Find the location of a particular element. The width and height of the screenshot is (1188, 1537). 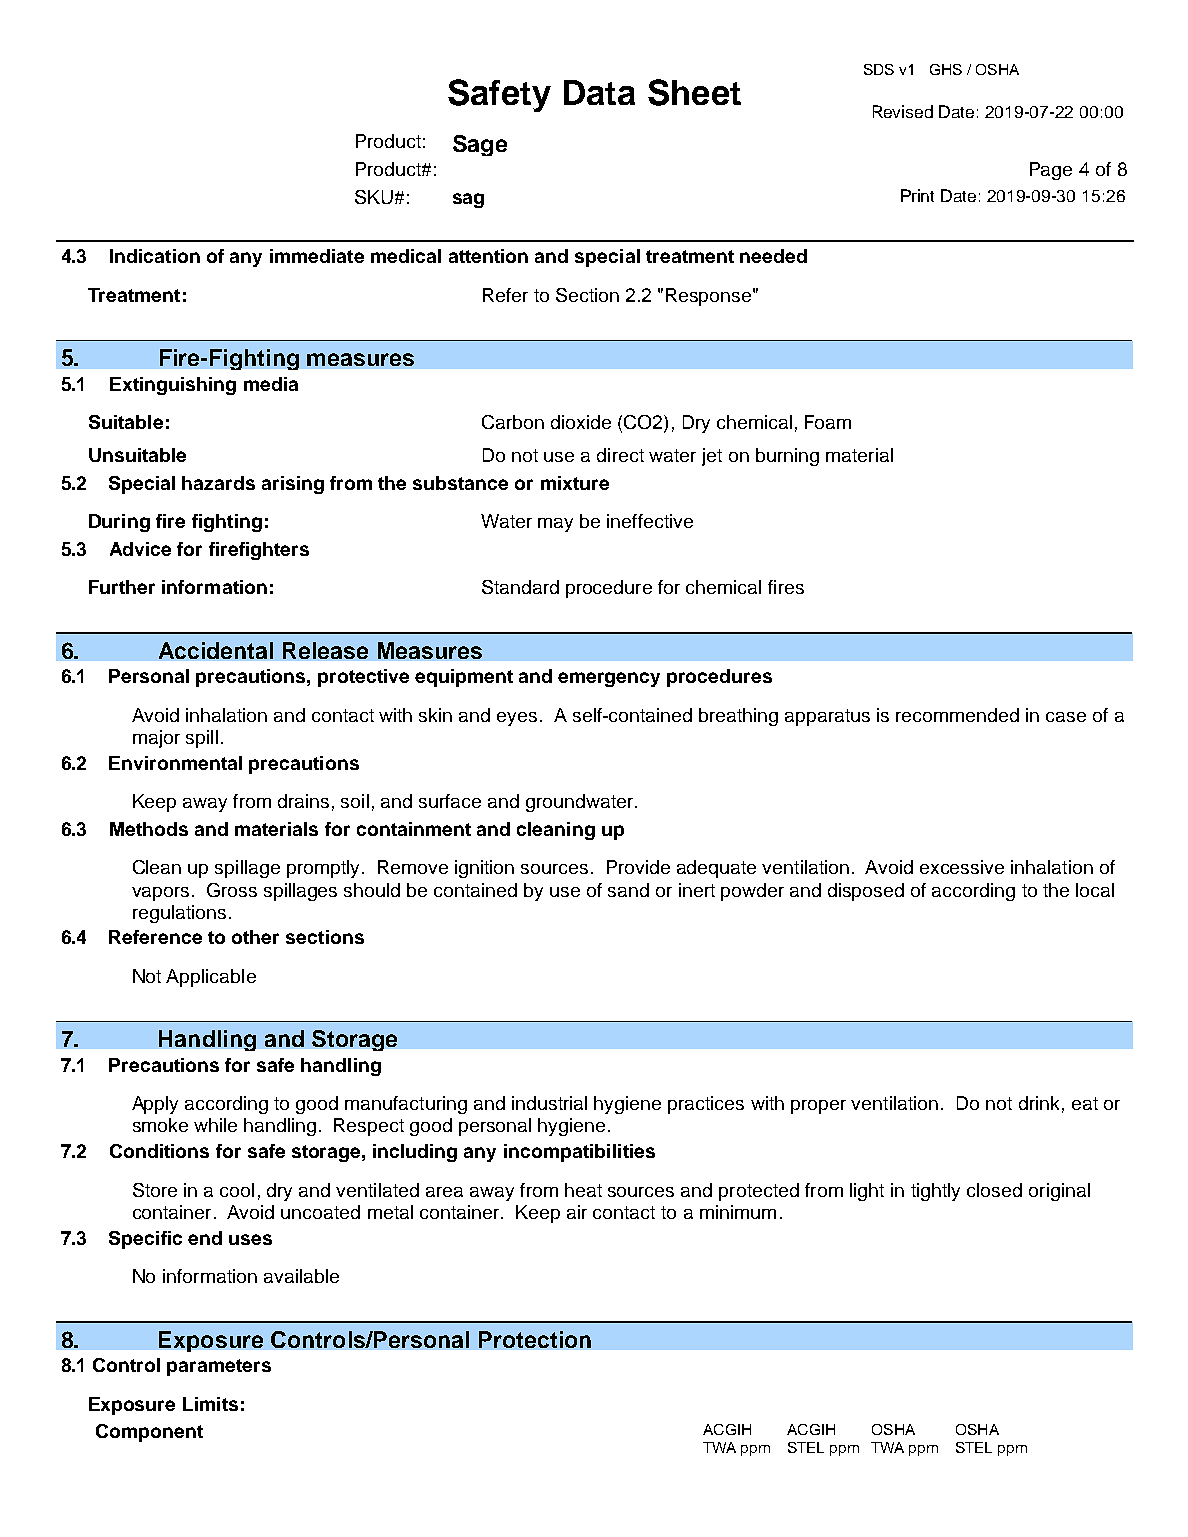

hazards is located at coordinates (218, 483).
